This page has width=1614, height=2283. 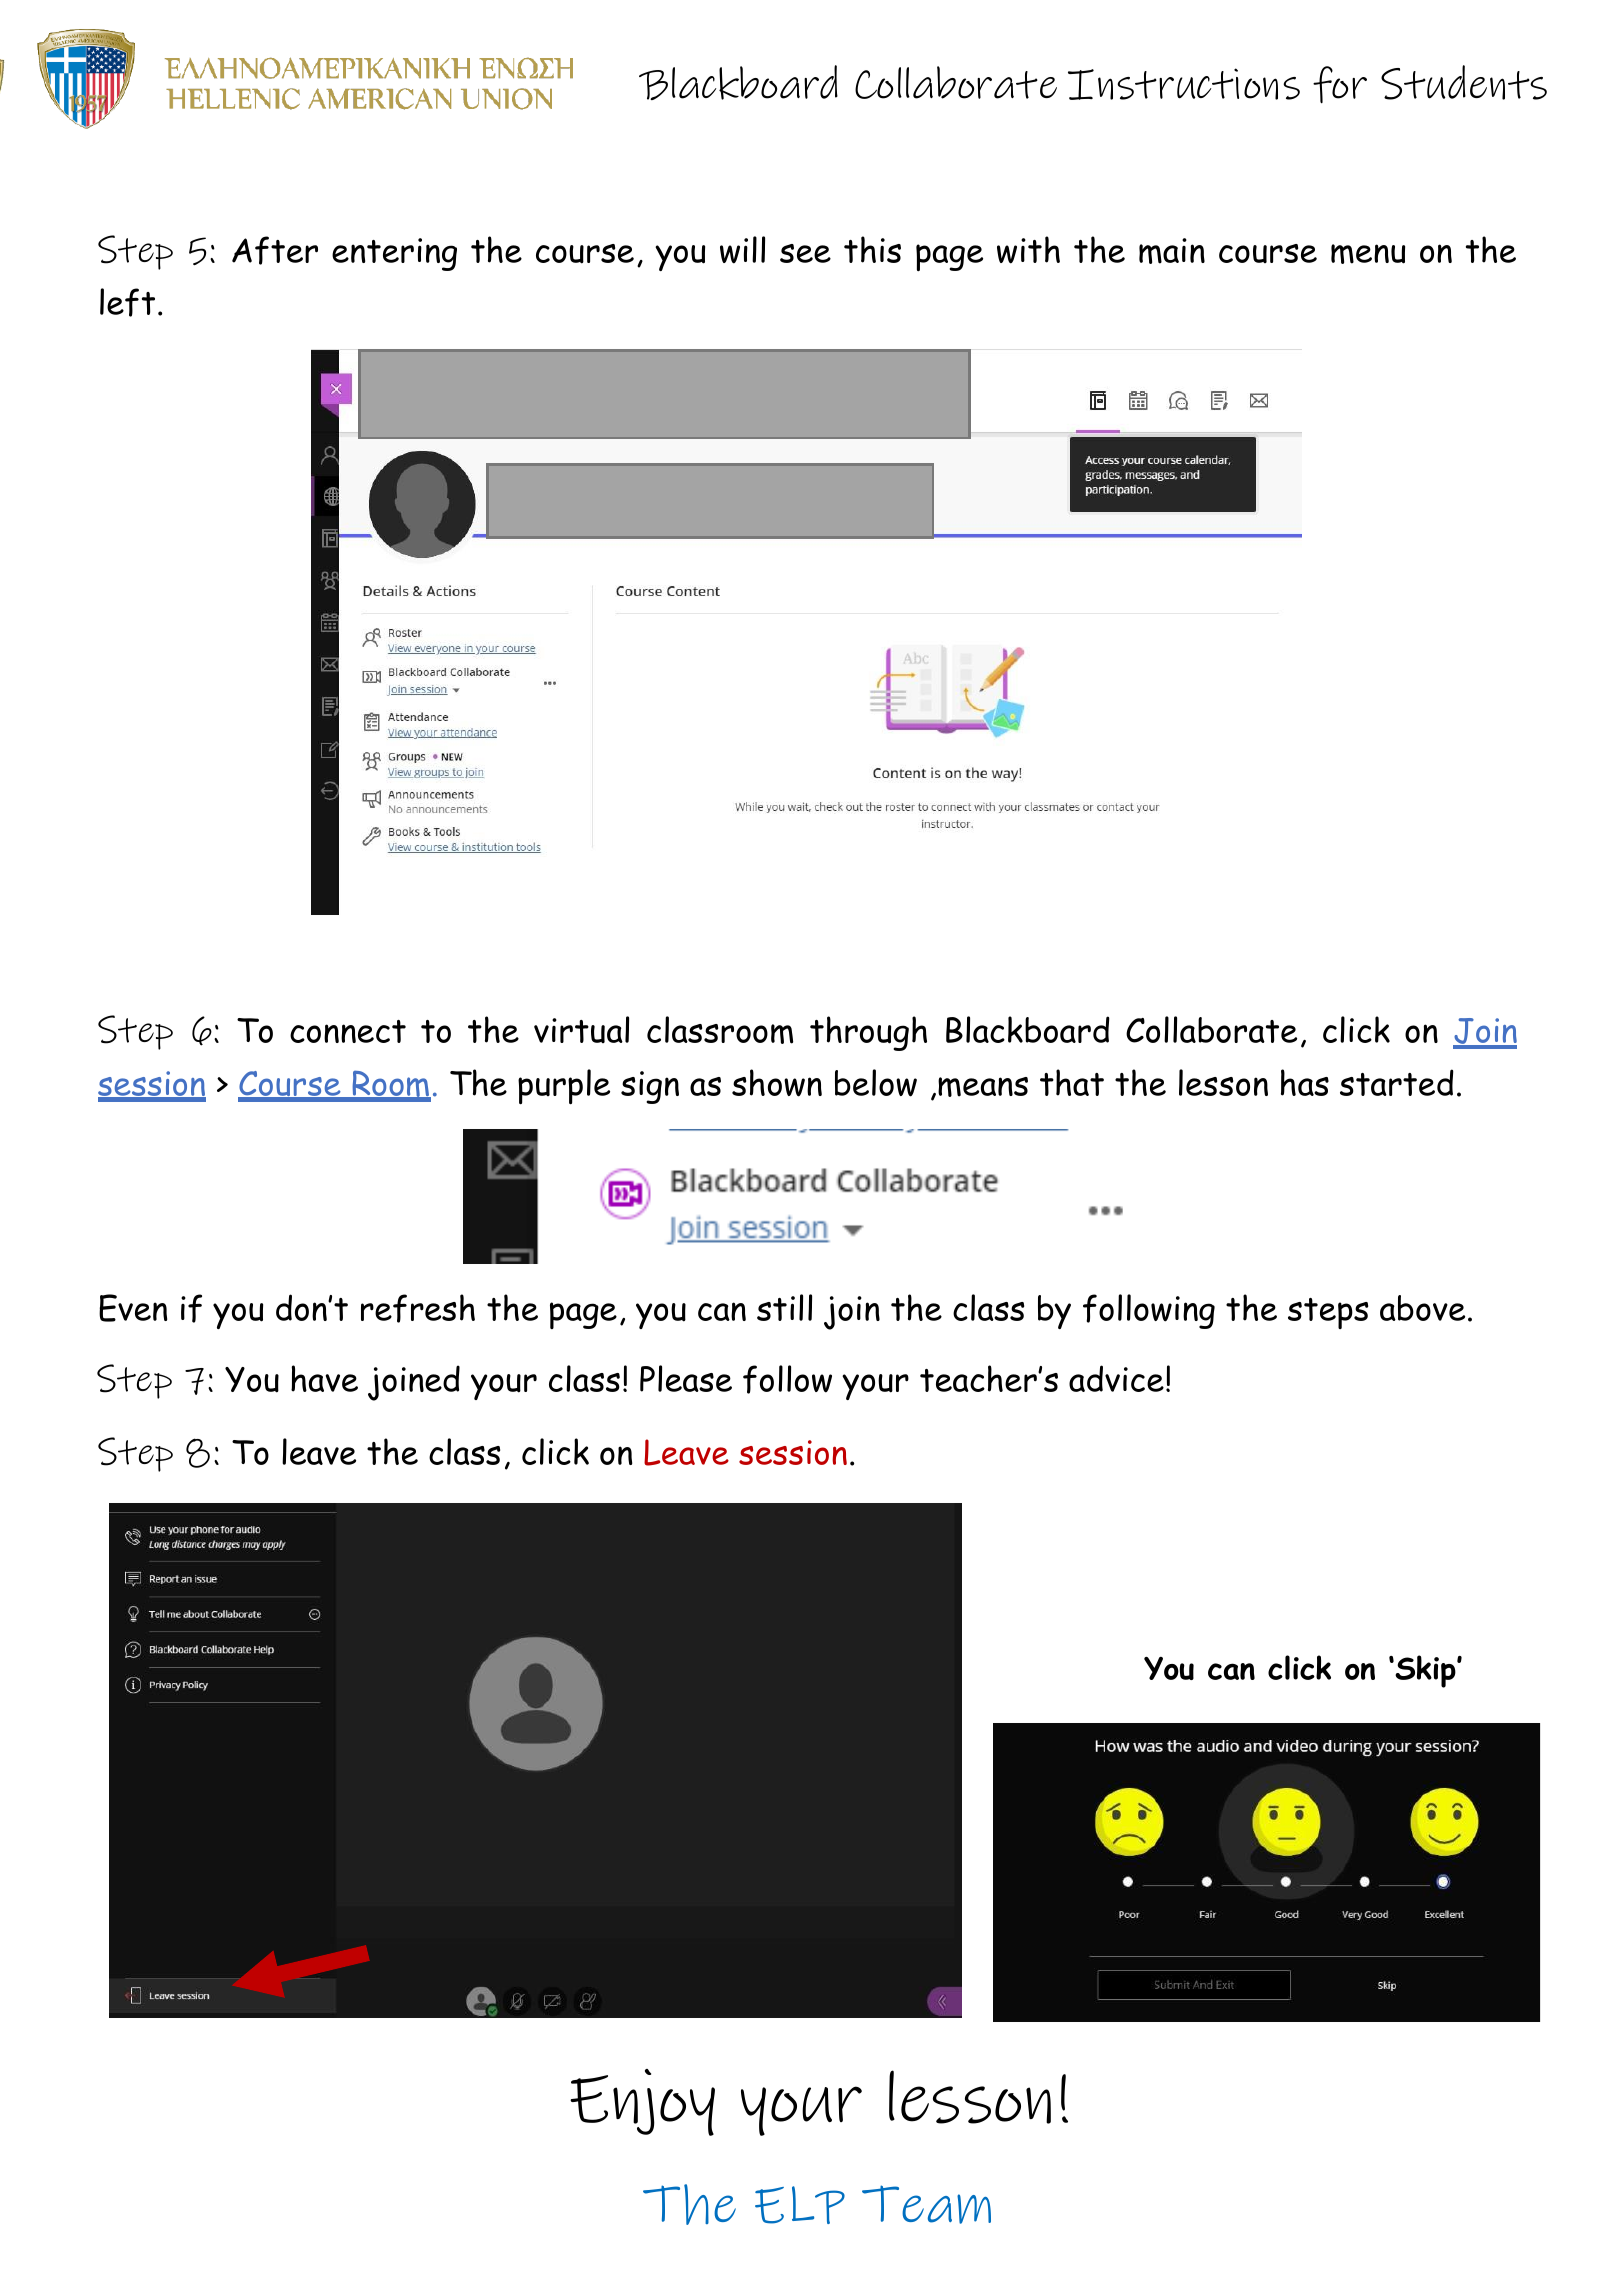 I want to click on Please, so click(x=686, y=1378).
